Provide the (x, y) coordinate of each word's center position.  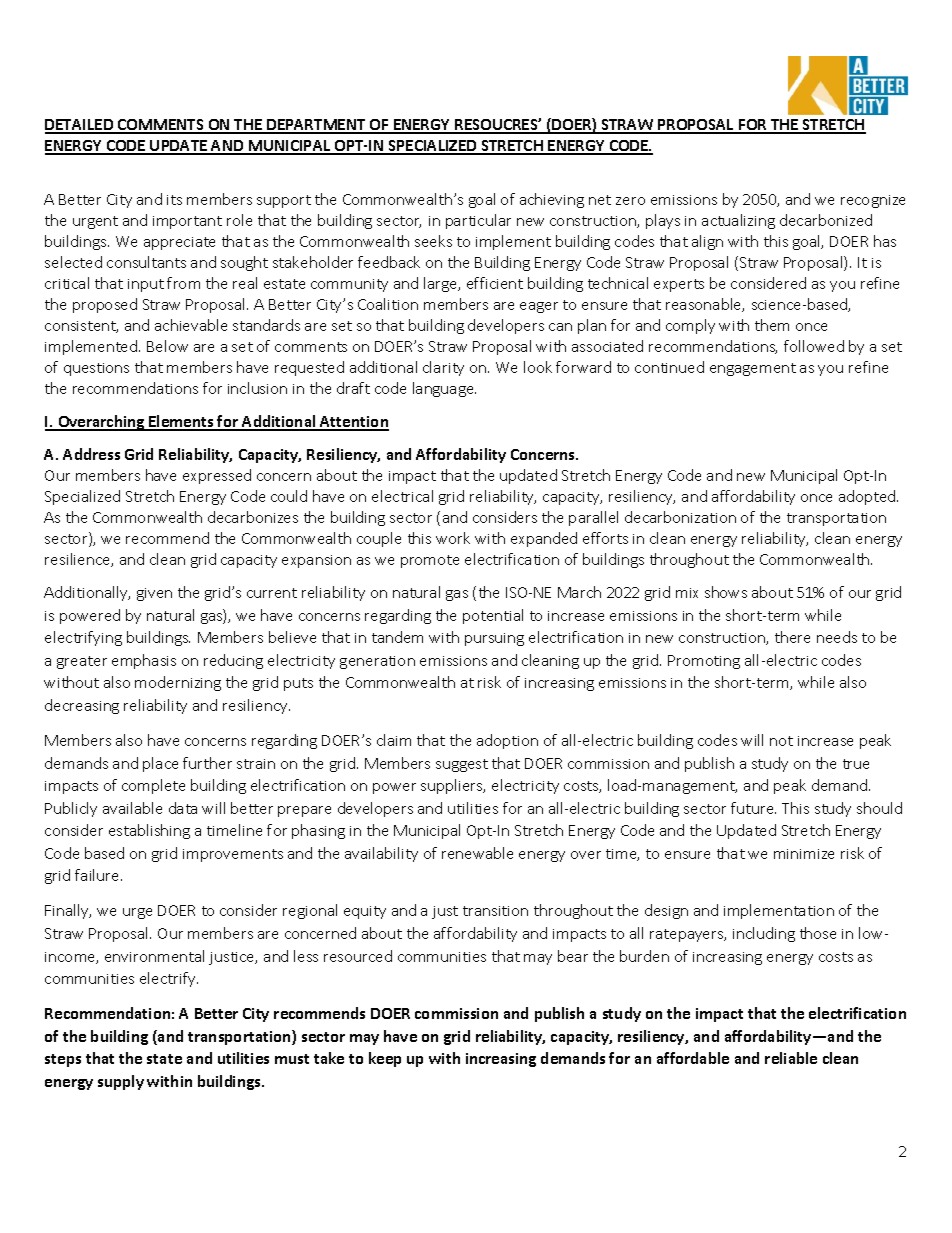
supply (121, 1082)
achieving (552, 200)
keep (385, 1059)
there (792, 637)
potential (493, 616)
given (154, 594)
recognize (873, 201)
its (174, 200)
